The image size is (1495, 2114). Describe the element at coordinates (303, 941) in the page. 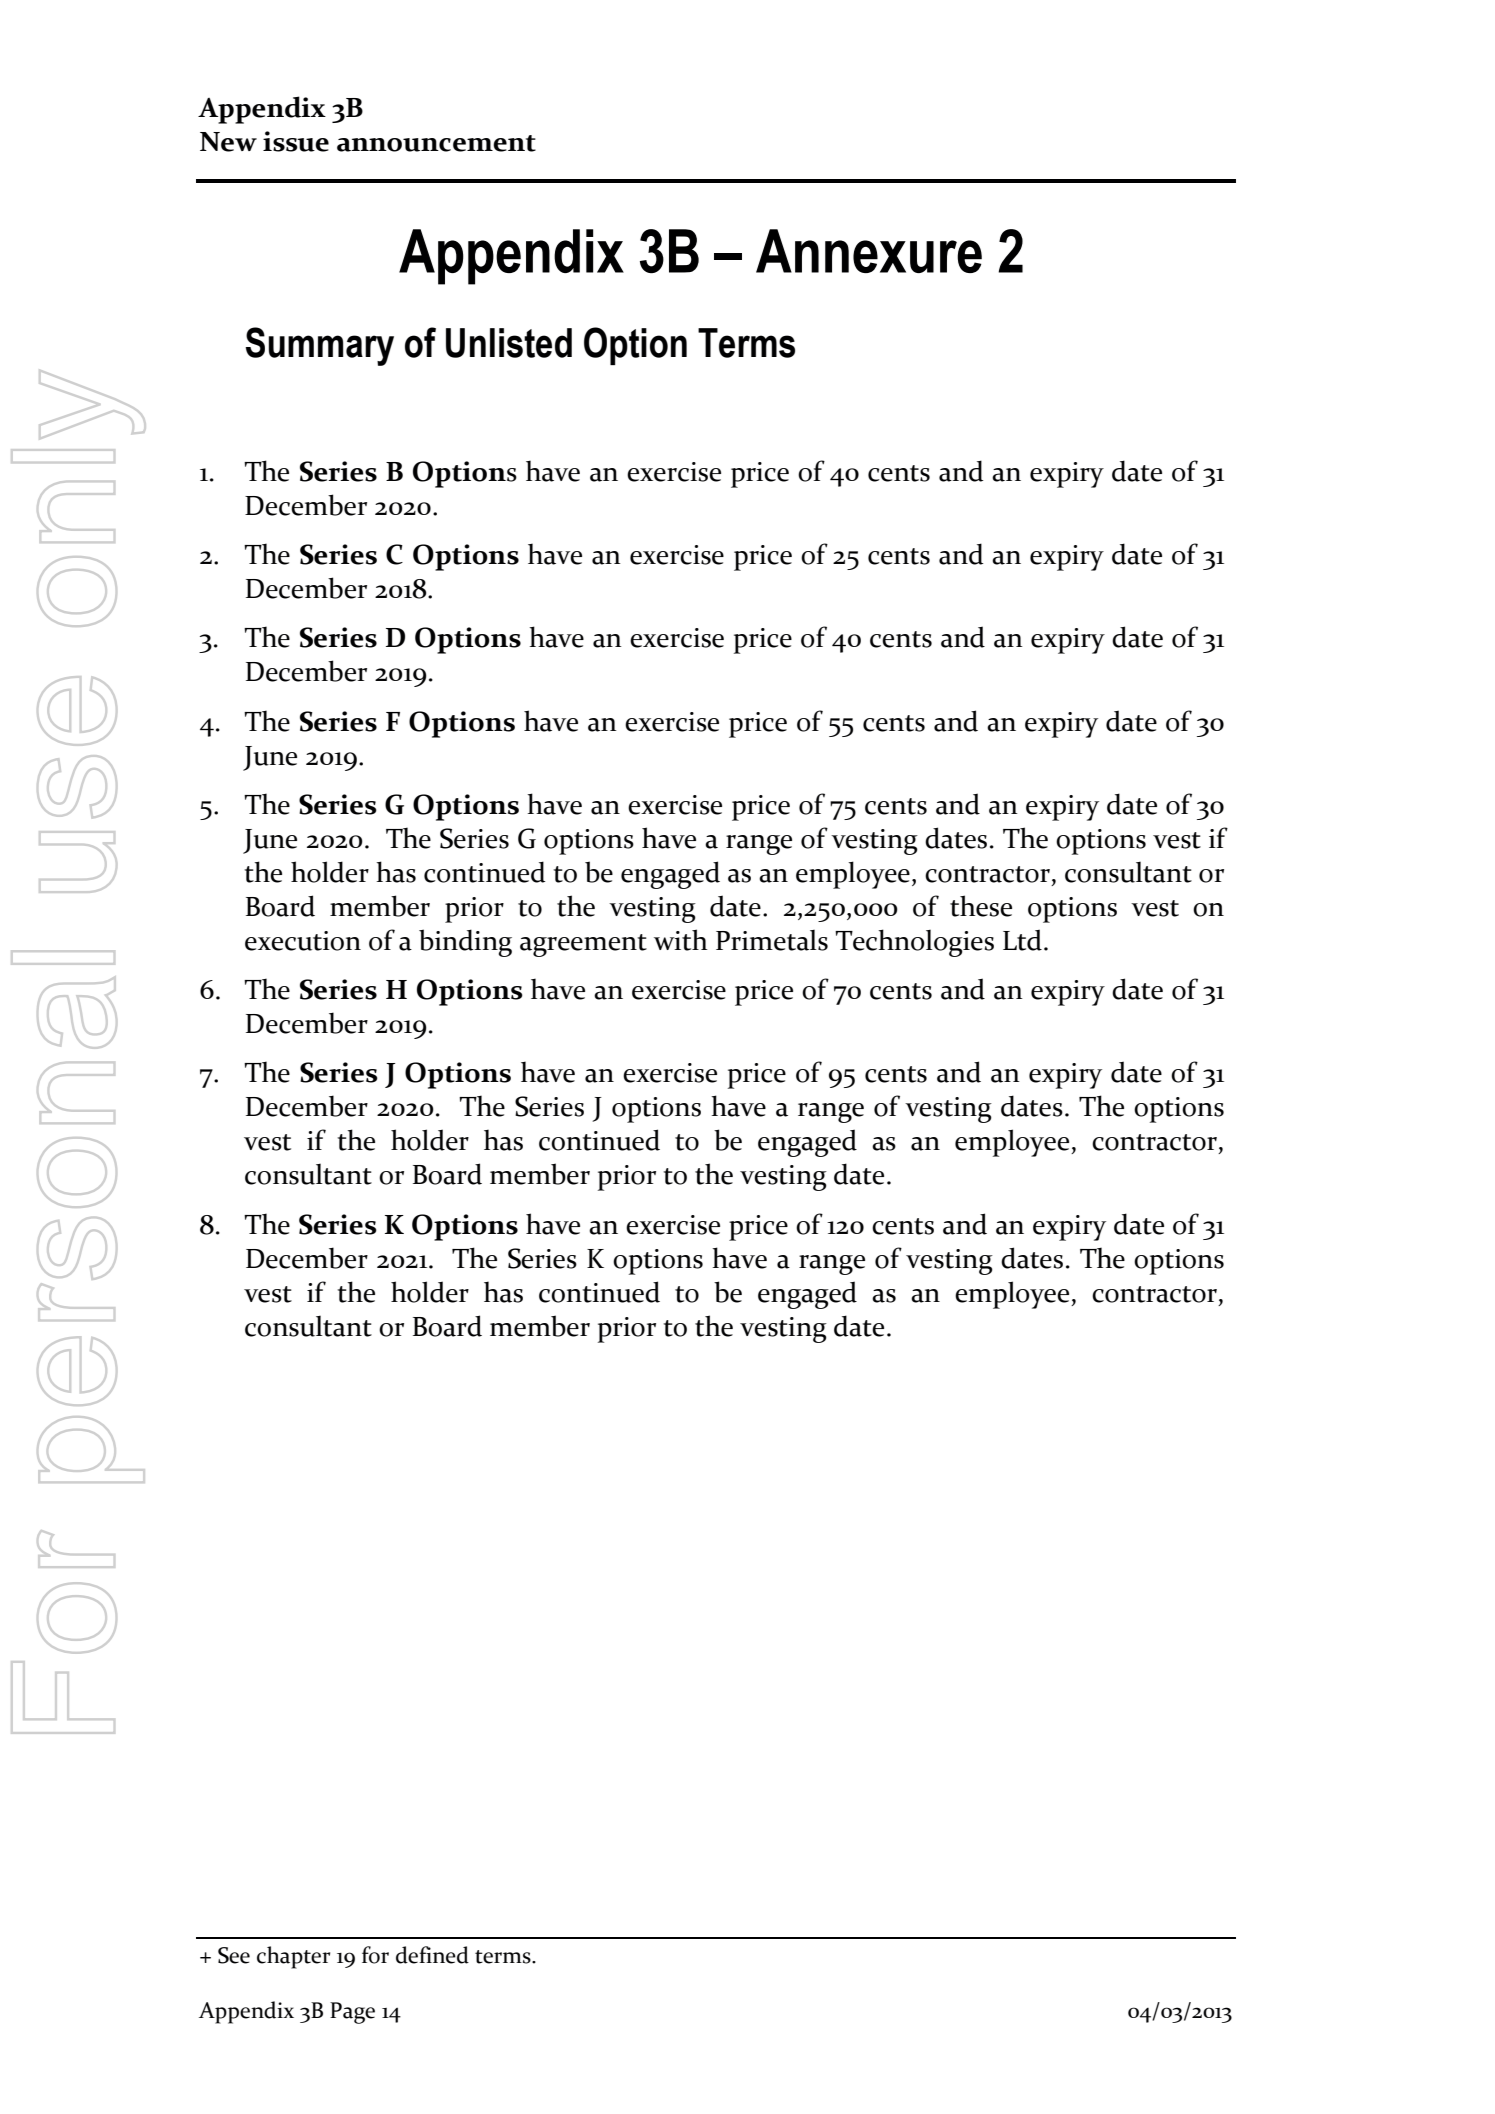

I see `execution` at that location.
